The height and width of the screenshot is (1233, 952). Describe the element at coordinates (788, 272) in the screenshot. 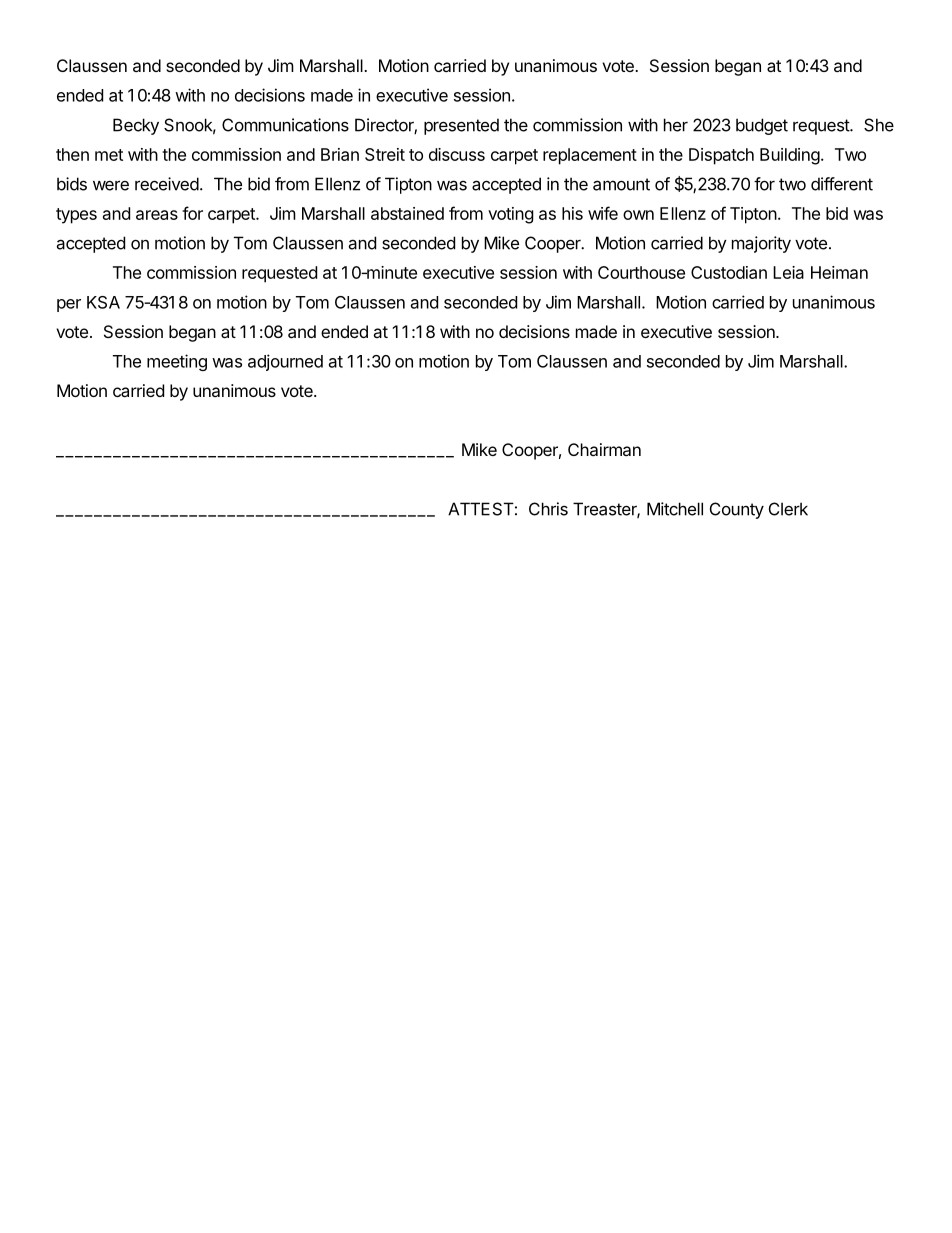

I see `Leia` at that location.
